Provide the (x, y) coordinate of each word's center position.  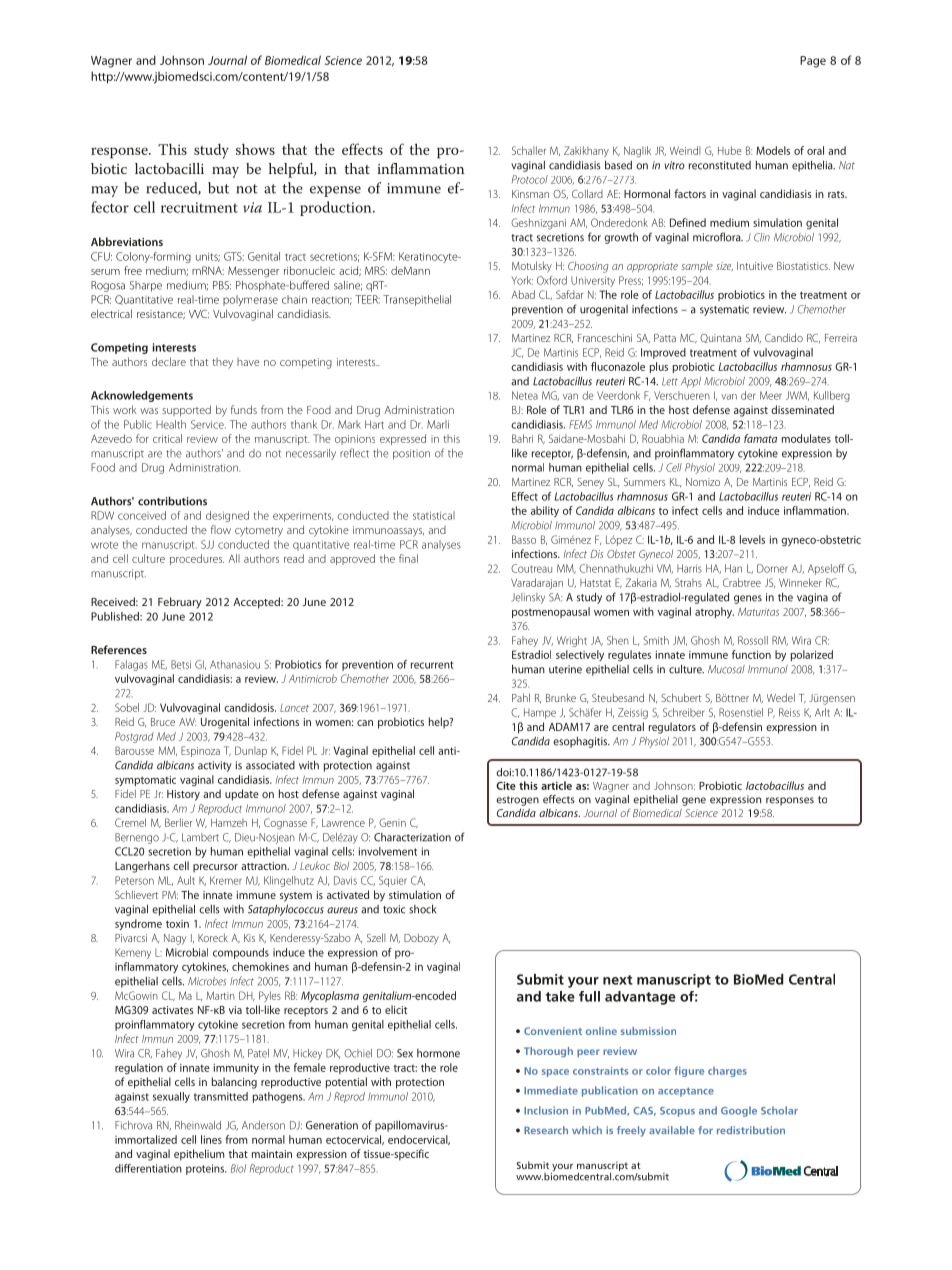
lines (211, 1139)
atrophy (714, 612)
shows (255, 149)
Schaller (529, 150)
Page (813, 62)
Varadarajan (537, 583)
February (180, 603)
